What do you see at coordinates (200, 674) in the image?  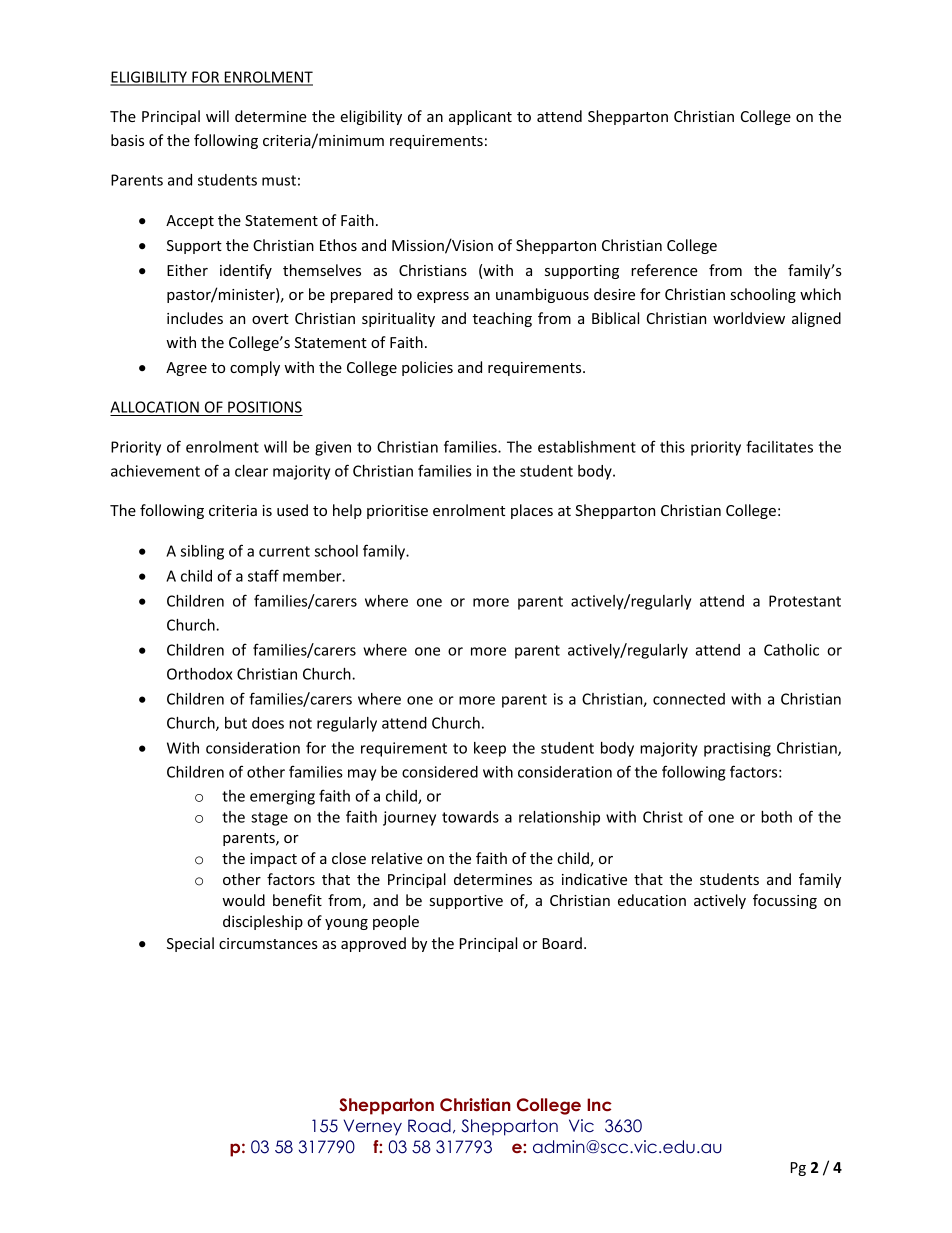 I see `Orthodox` at bounding box center [200, 674].
